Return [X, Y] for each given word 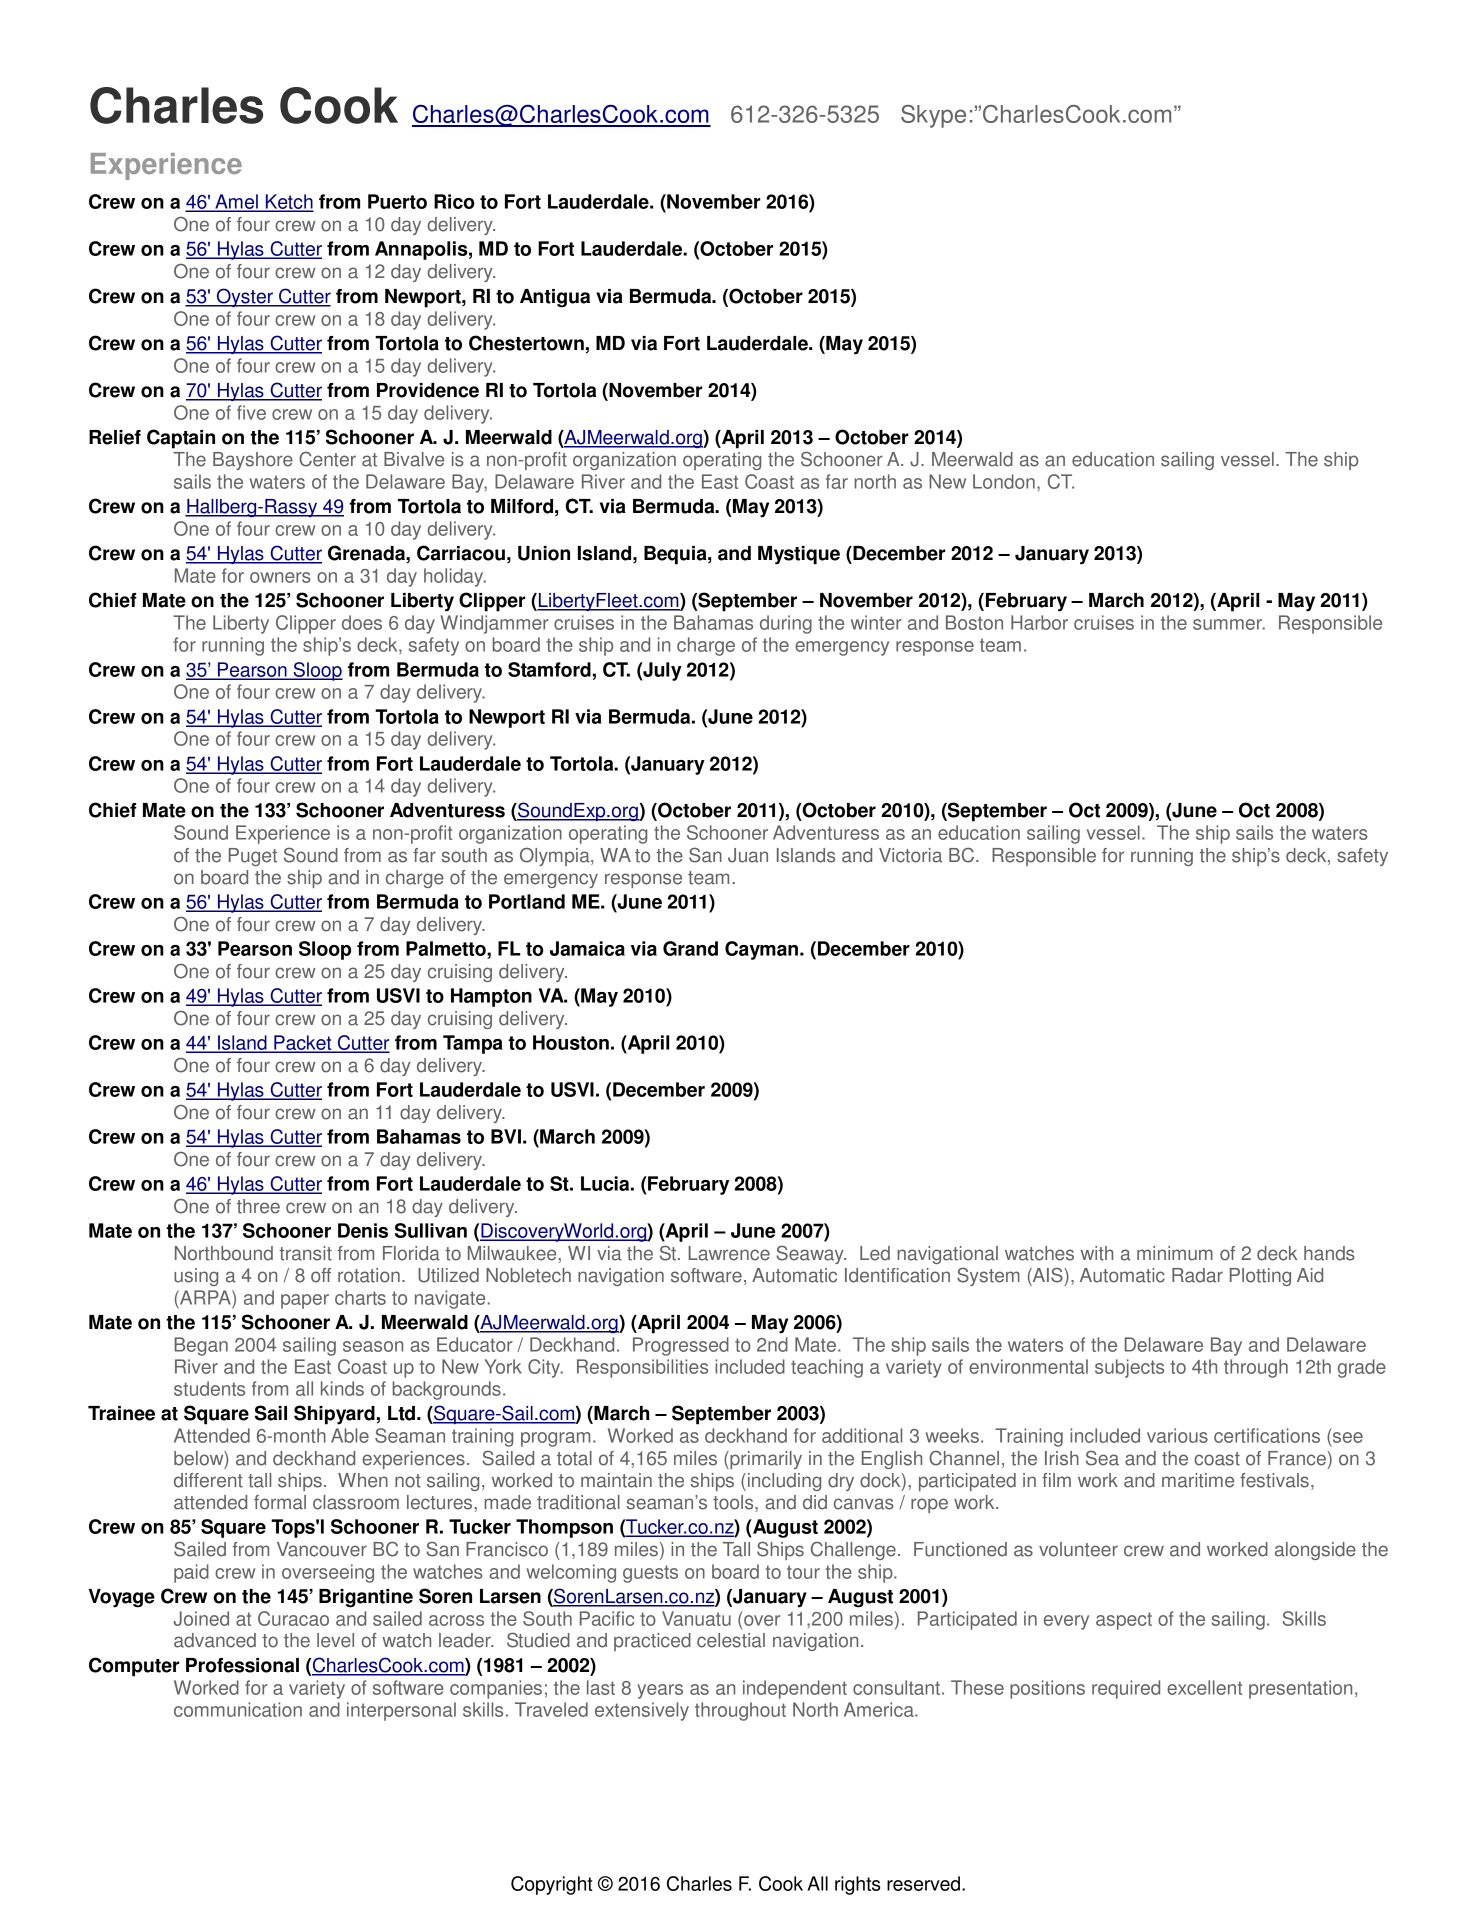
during [786, 624]
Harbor [1039, 622]
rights [858, 1885]
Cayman [761, 950]
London [1004, 481]
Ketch [288, 203]
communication [238, 1709]
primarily [765, 1460]
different [208, 1480]
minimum [1175, 1253]
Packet [303, 1043]
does [362, 622]
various [1177, 1435]
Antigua [555, 298]
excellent [1204, 1687]
